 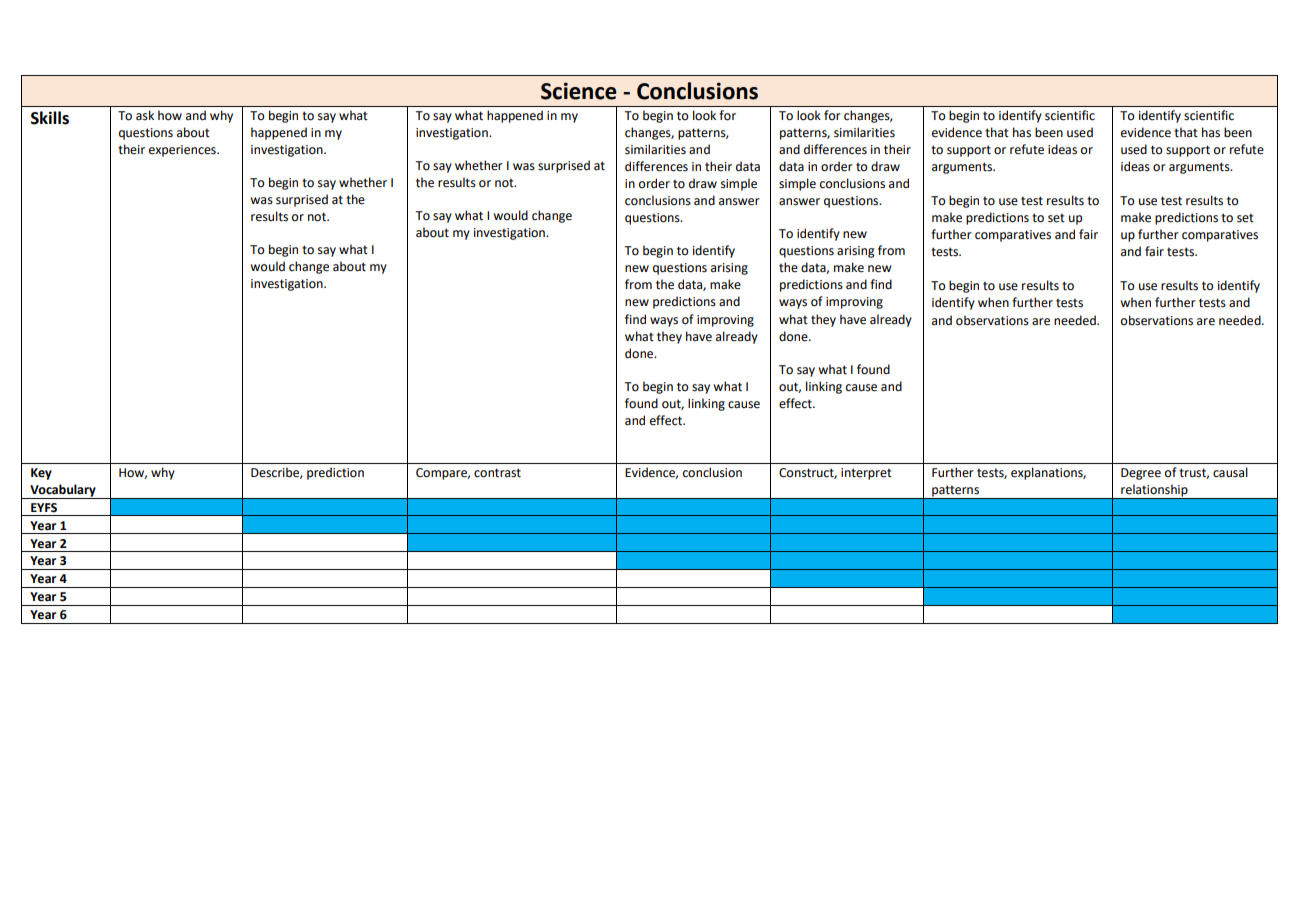 I want to click on Degree, so click(x=1141, y=474).
